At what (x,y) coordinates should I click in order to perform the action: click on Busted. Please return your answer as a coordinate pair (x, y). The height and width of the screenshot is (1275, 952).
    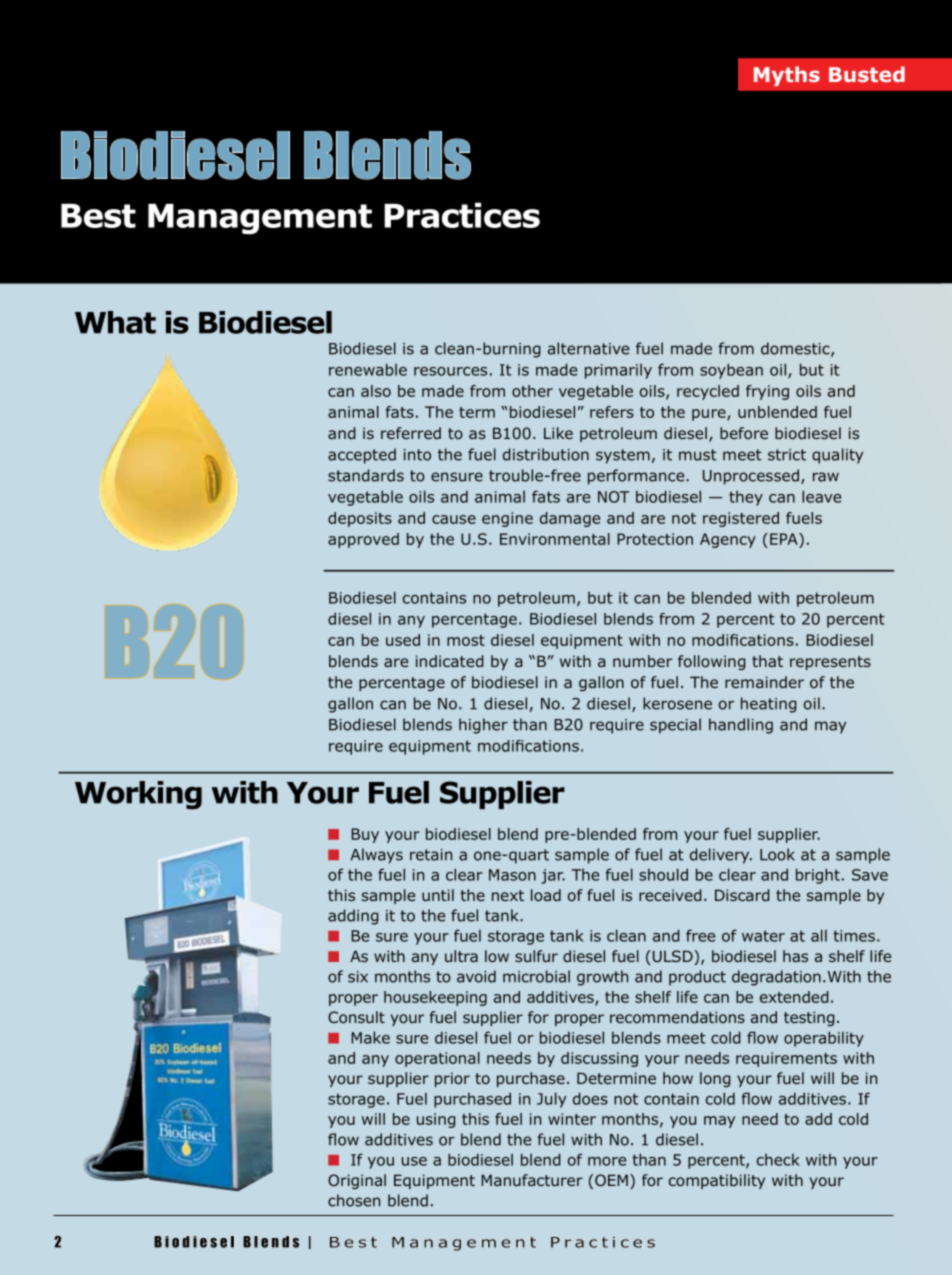
    Looking at the image, I should click on (867, 74).
